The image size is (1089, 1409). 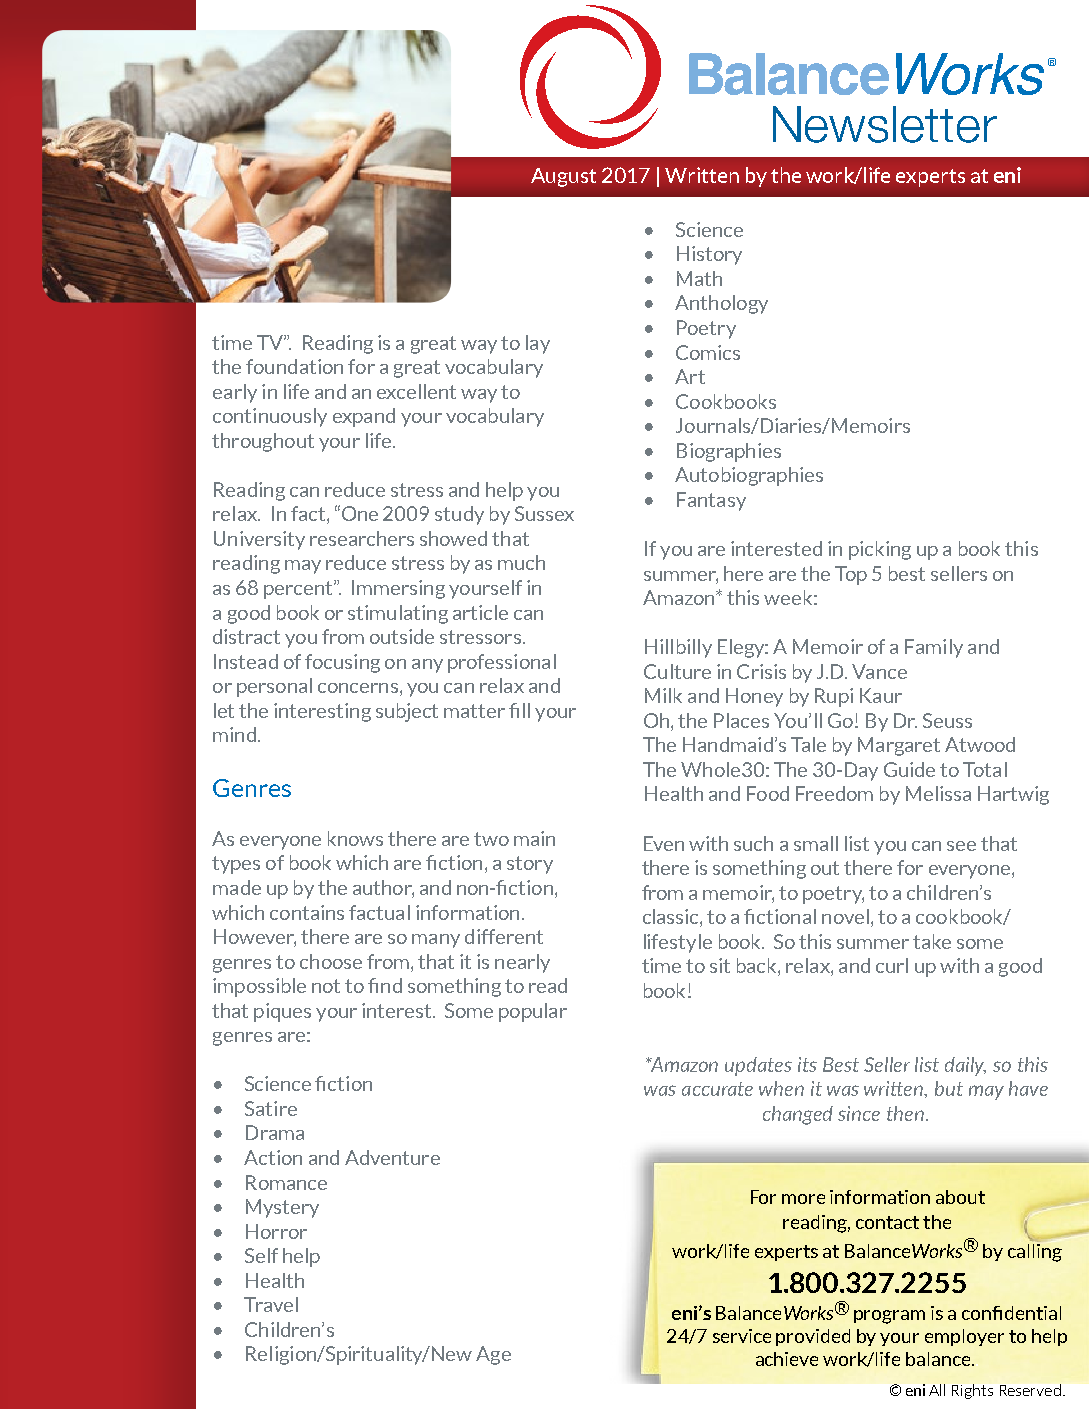 What do you see at coordinates (664, 843) in the screenshot?
I see `Even` at bounding box center [664, 843].
